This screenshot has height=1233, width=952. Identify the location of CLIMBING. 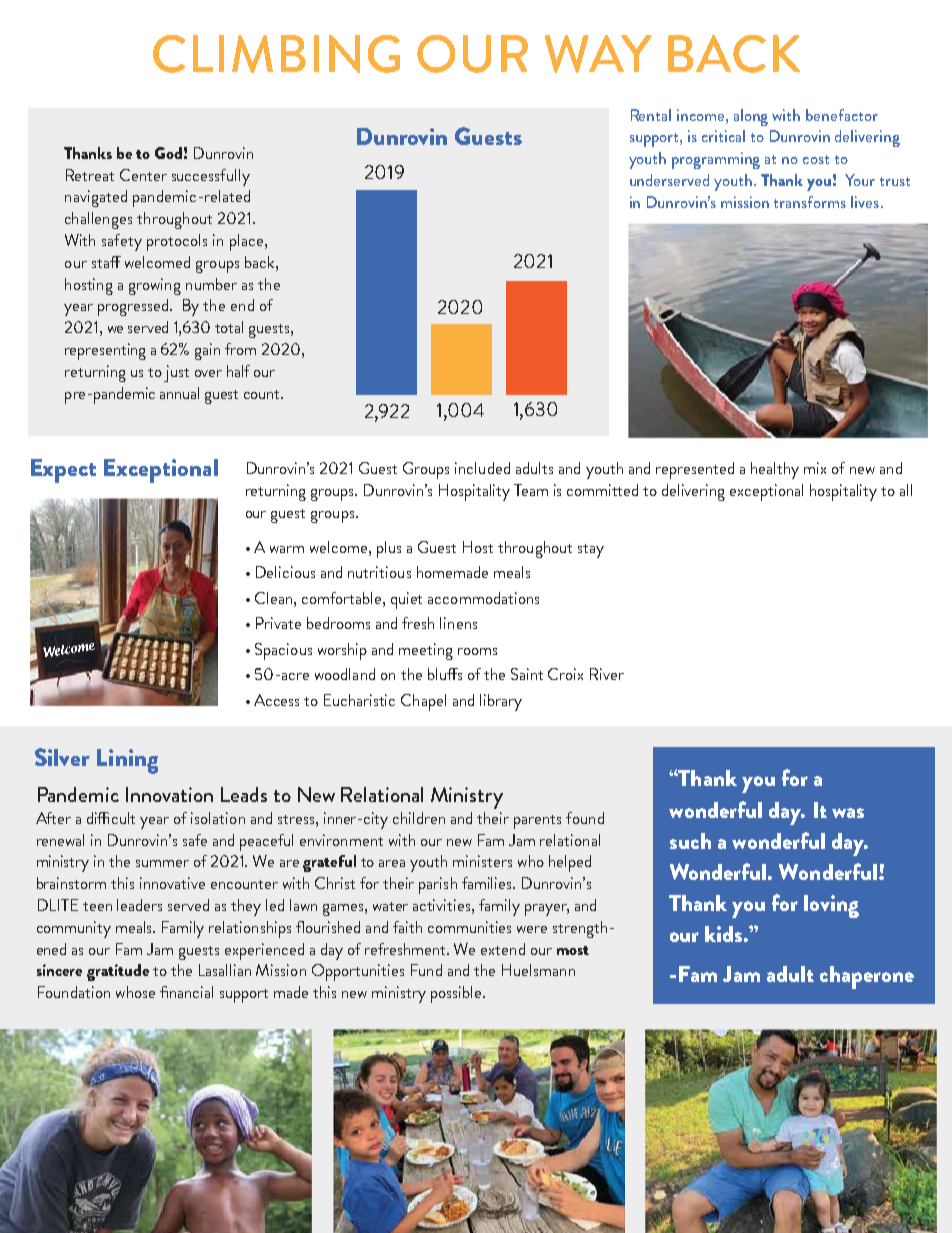
(276, 54).
